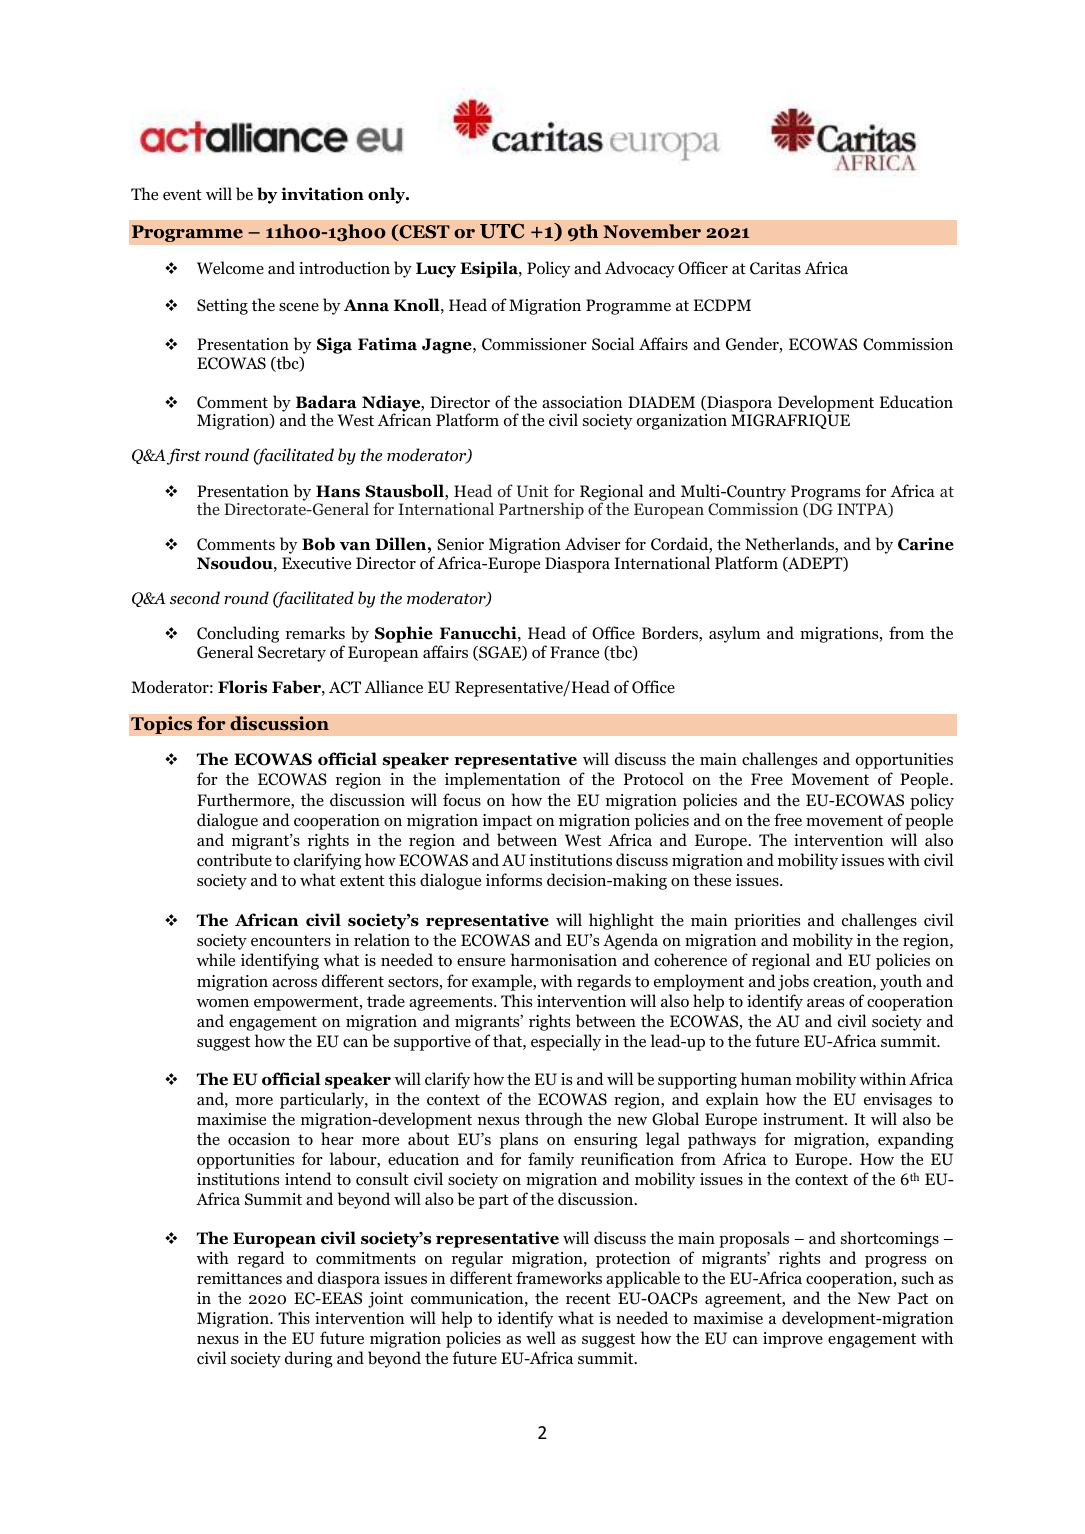  What do you see at coordinates (652, 231) in the image?
I see `November` at bounding box center [652, 231].
